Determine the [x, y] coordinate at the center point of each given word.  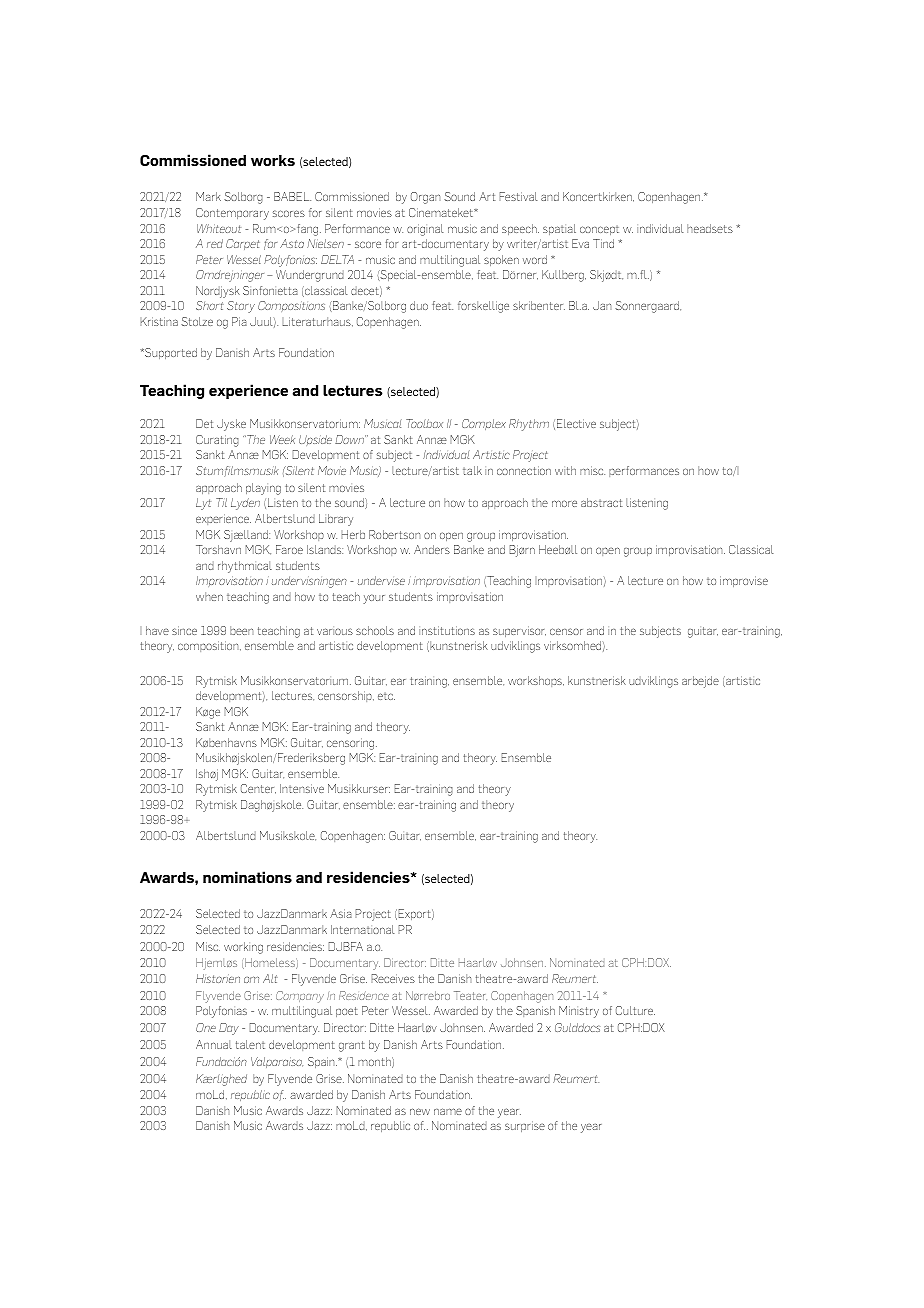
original [425, 230]
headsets [710, 228]
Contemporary [232, 214]
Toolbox [424, 423]
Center [258, 789]
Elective [576, 423]
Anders [432, 549]
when [209, 596]
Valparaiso [277, 1062]
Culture [635, 1010]
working [243, 948]
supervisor [519, 631]
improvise [744, 581]
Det [205, 423]
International [363, 929]
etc [386, 696]
